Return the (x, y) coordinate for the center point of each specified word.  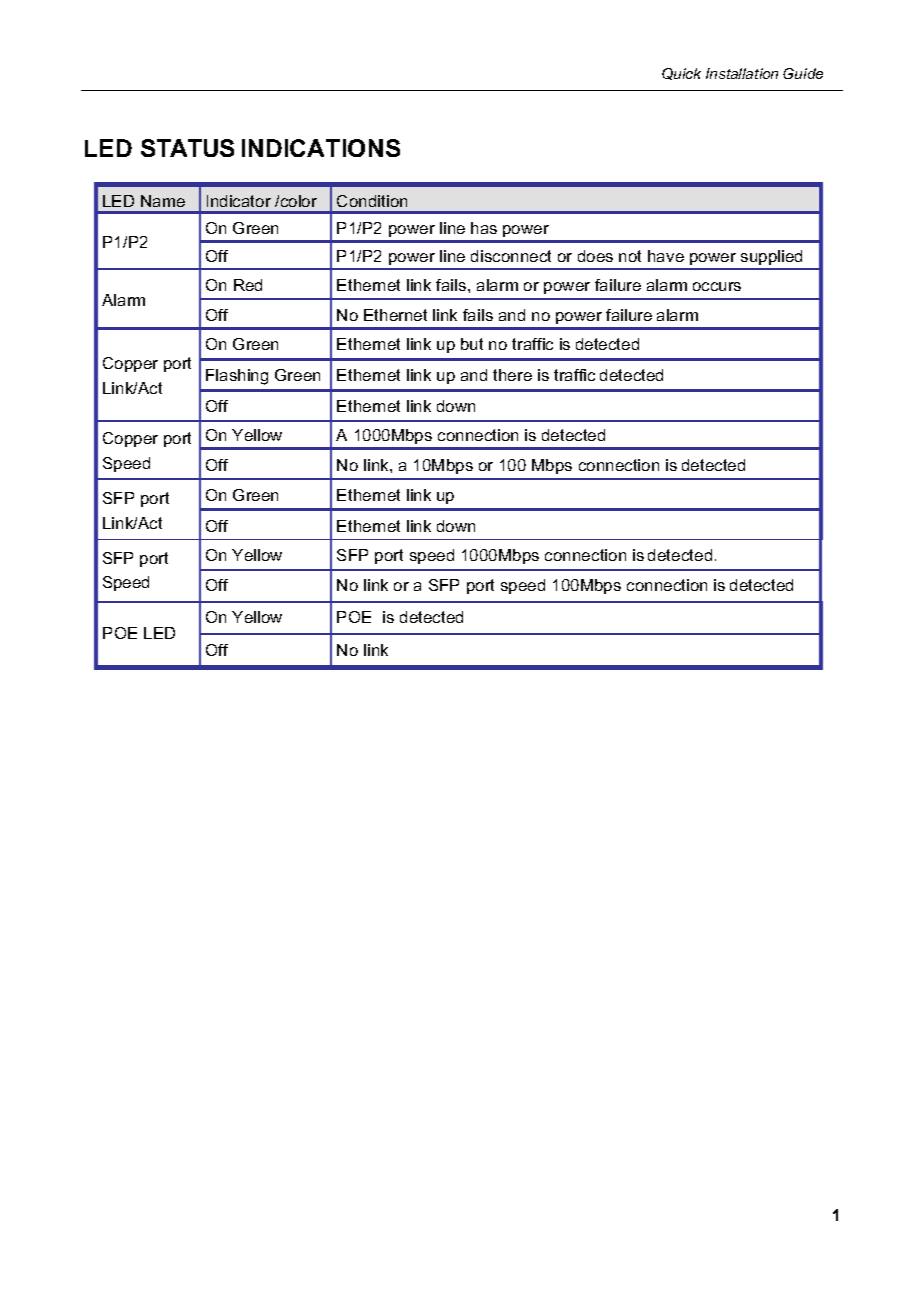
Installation (742, 73)
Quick (681, 74)
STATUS (187, 148)
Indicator (239, 201)
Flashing (237, 377)
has (484, 228)
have (666, 256)
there (512, 375)
